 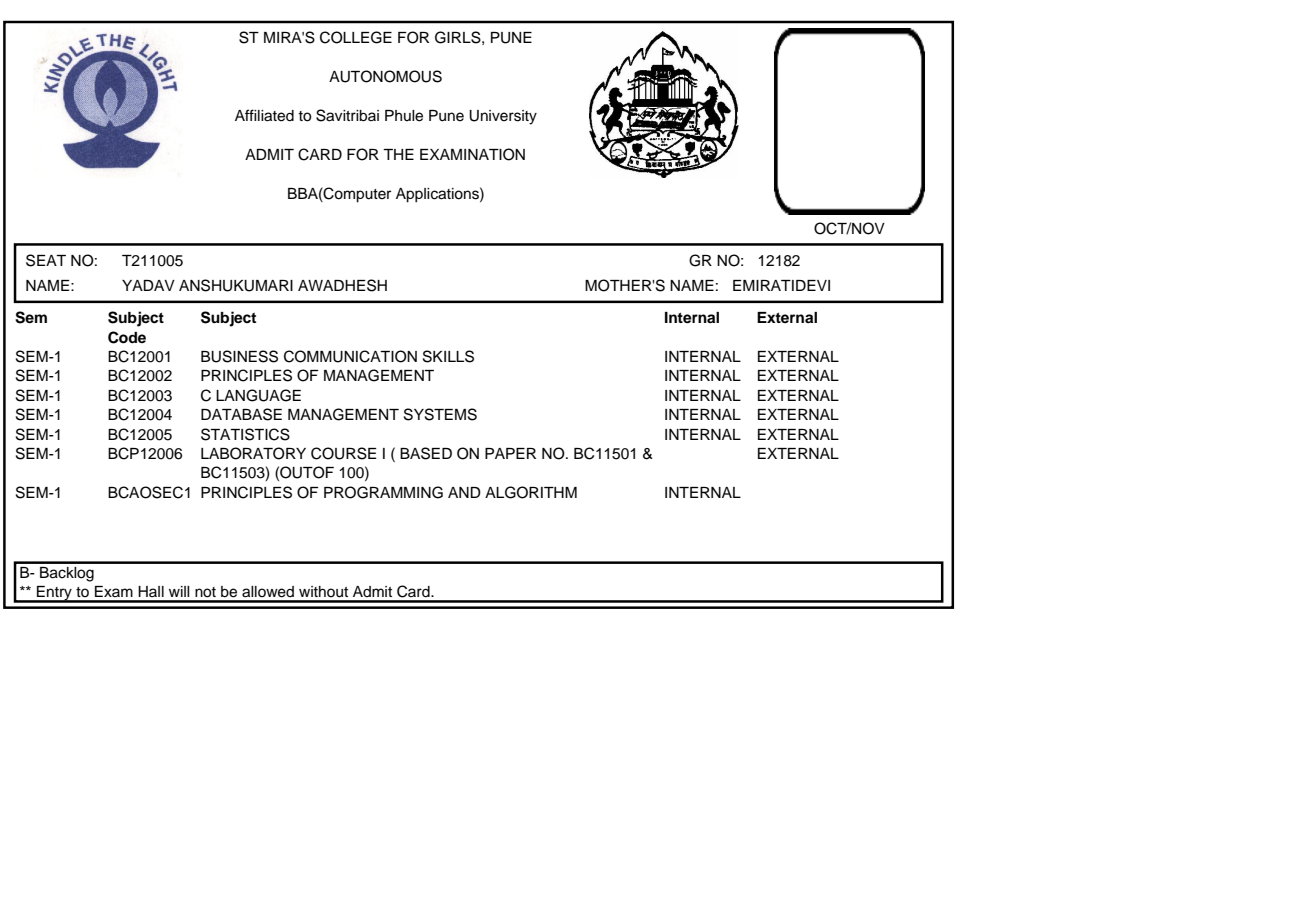 What do you see at coordinates (148, 285) in the screenshot?
I see `YADAV` at bounding box center [148, 285].
